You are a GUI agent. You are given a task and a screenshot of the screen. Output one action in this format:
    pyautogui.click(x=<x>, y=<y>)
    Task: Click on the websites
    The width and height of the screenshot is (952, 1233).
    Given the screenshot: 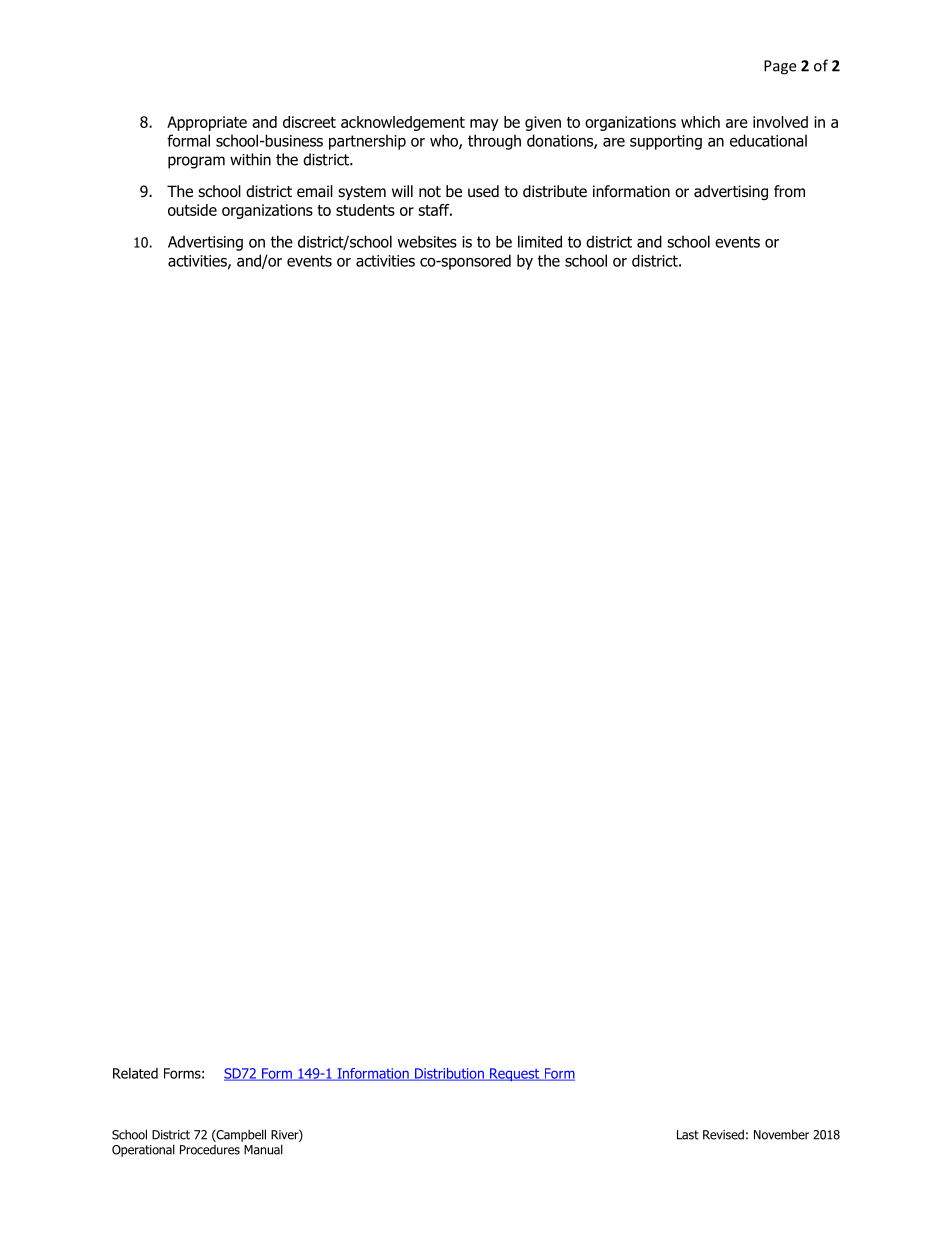 What is the action you would take?
    pyautogui.click(x=427, y=241)
